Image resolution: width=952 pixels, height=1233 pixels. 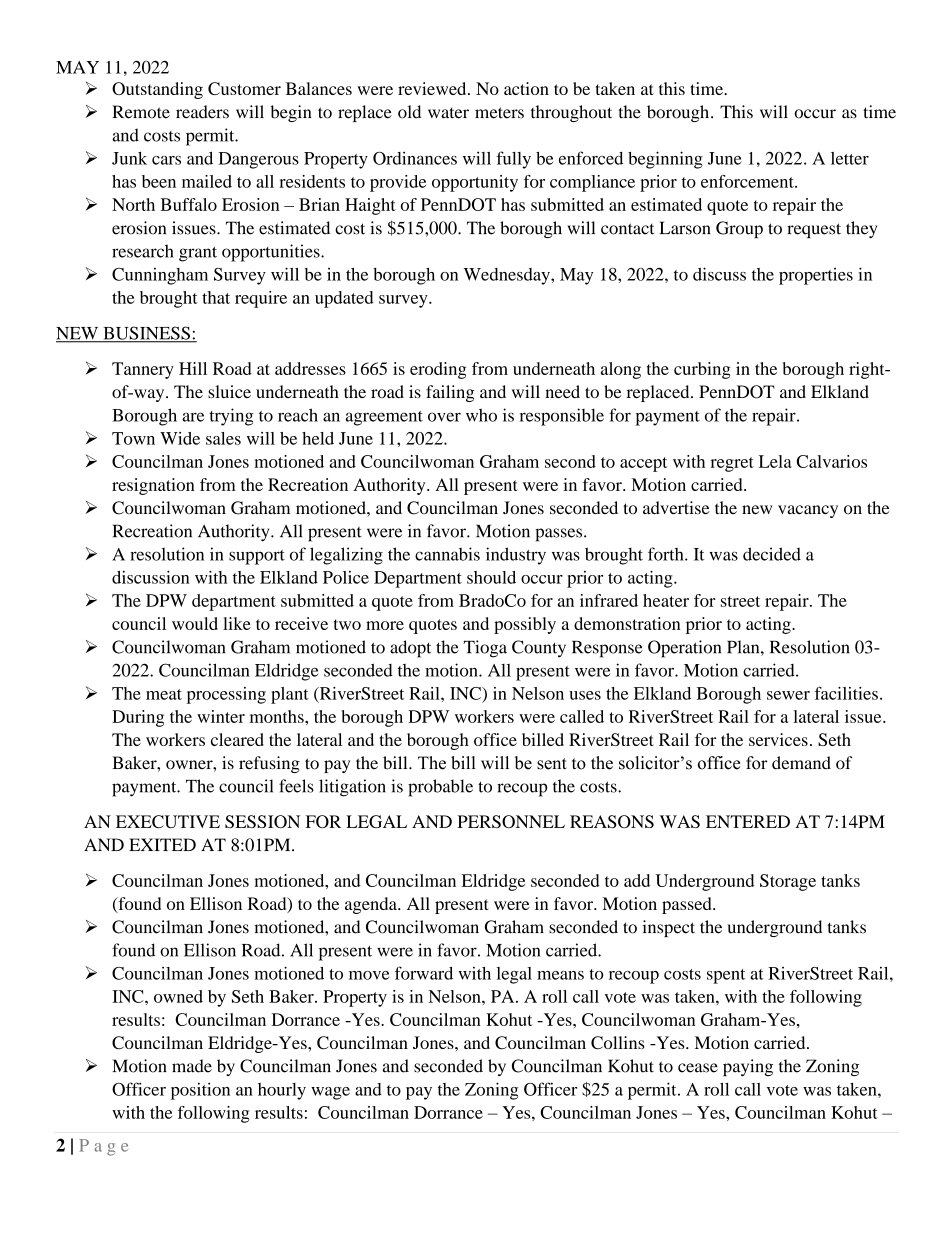 What do you see at coordinates (202, 112) in the screenshot?
I see `readers` at bounding box center [202, 112].
